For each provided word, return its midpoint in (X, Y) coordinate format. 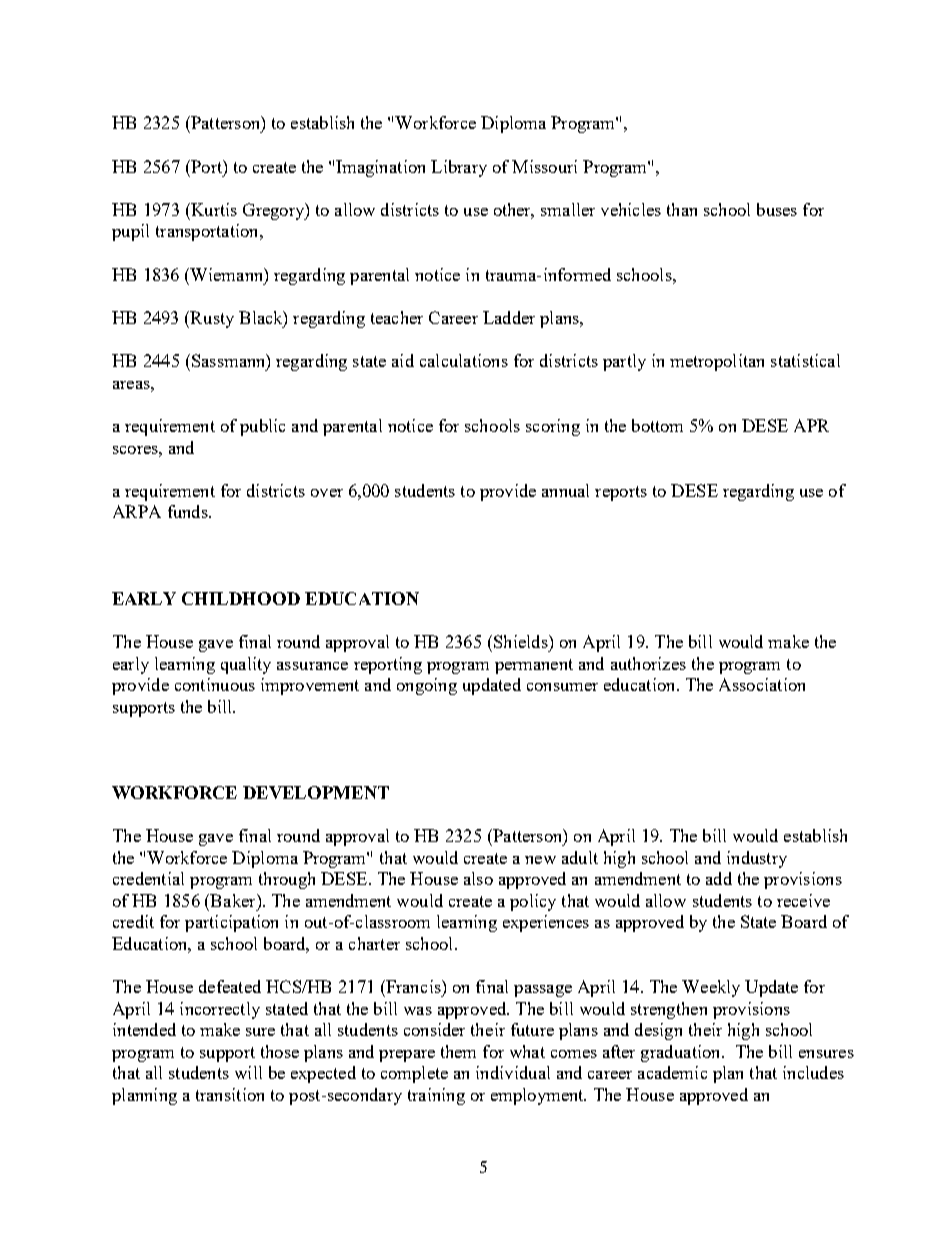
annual (565, 490)
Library (459, 168)
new (540, 860)
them (458, 1051)
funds (189, 511)
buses (777, 209)
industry (757, 859)
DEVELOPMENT (316, 792)
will (248, 1072)
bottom (657, 425)
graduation (682, 1053)
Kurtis (213, 209)
